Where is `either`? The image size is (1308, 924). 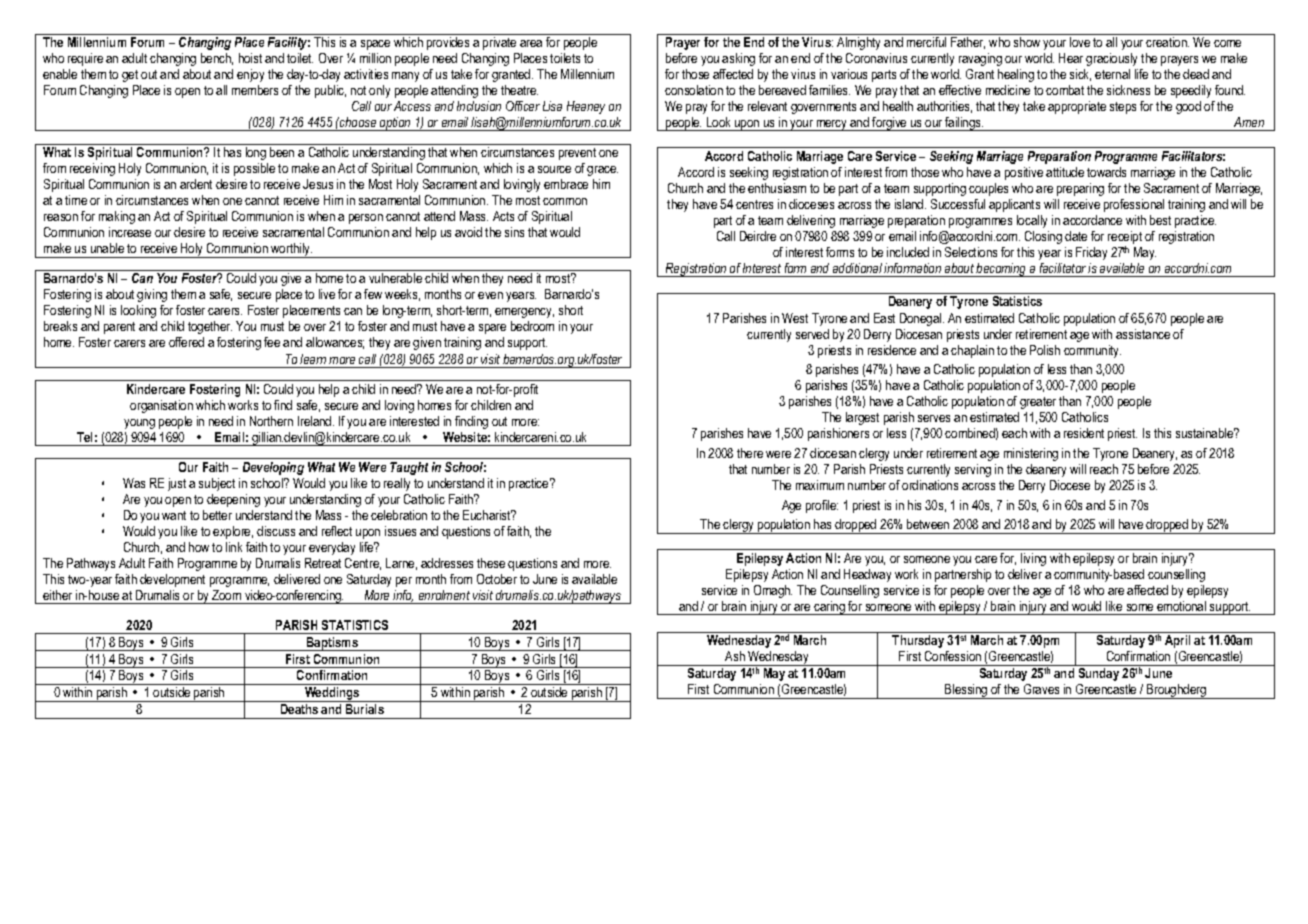 either is located at coordinates (57, 595).
